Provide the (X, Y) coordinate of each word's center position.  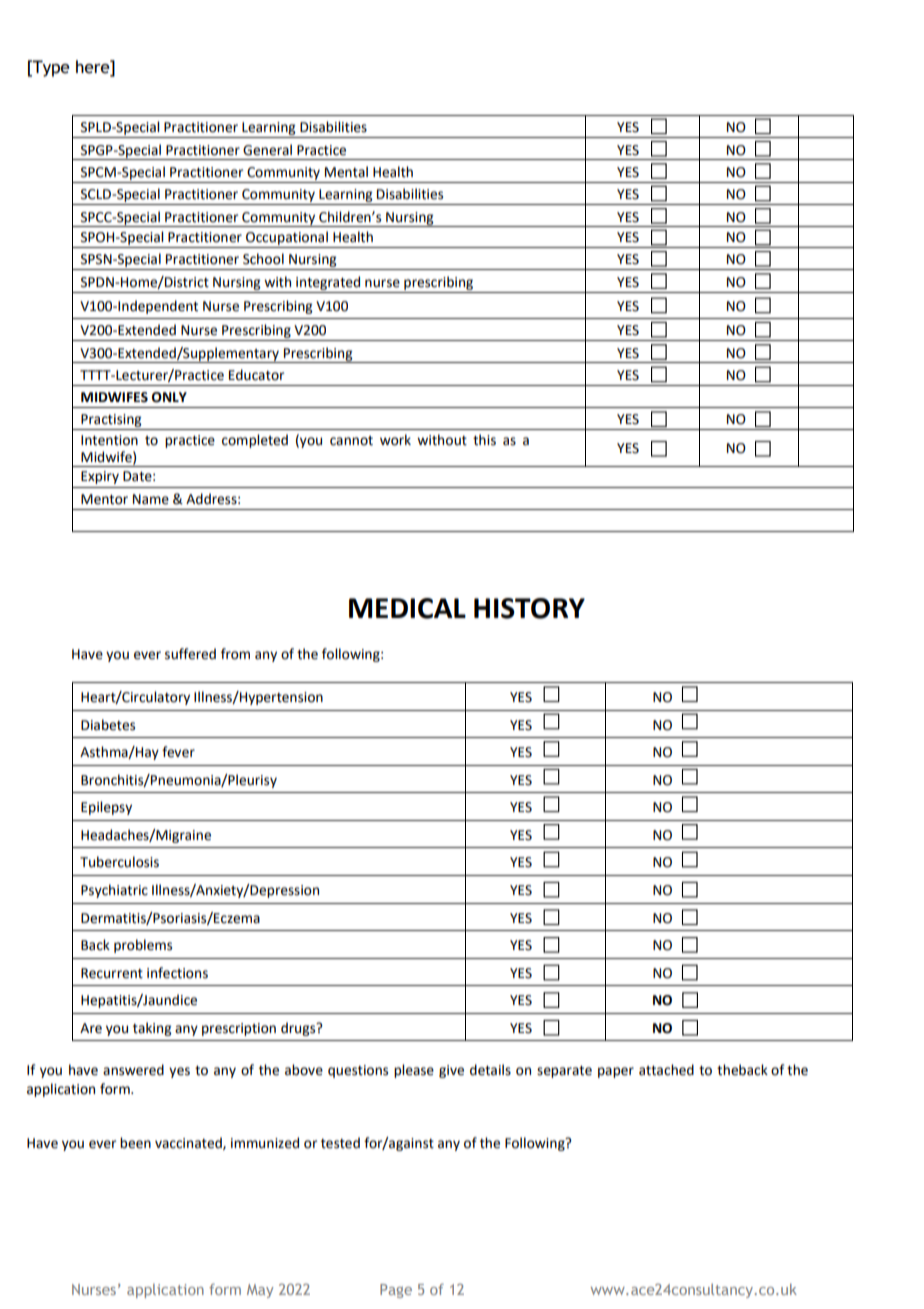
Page (396, 1291)
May (260, 1291)
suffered (190, 654)
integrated (328, 283)
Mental (346, 172)
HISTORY (529, 608)
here (94, 67)
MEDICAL (407, 608)
